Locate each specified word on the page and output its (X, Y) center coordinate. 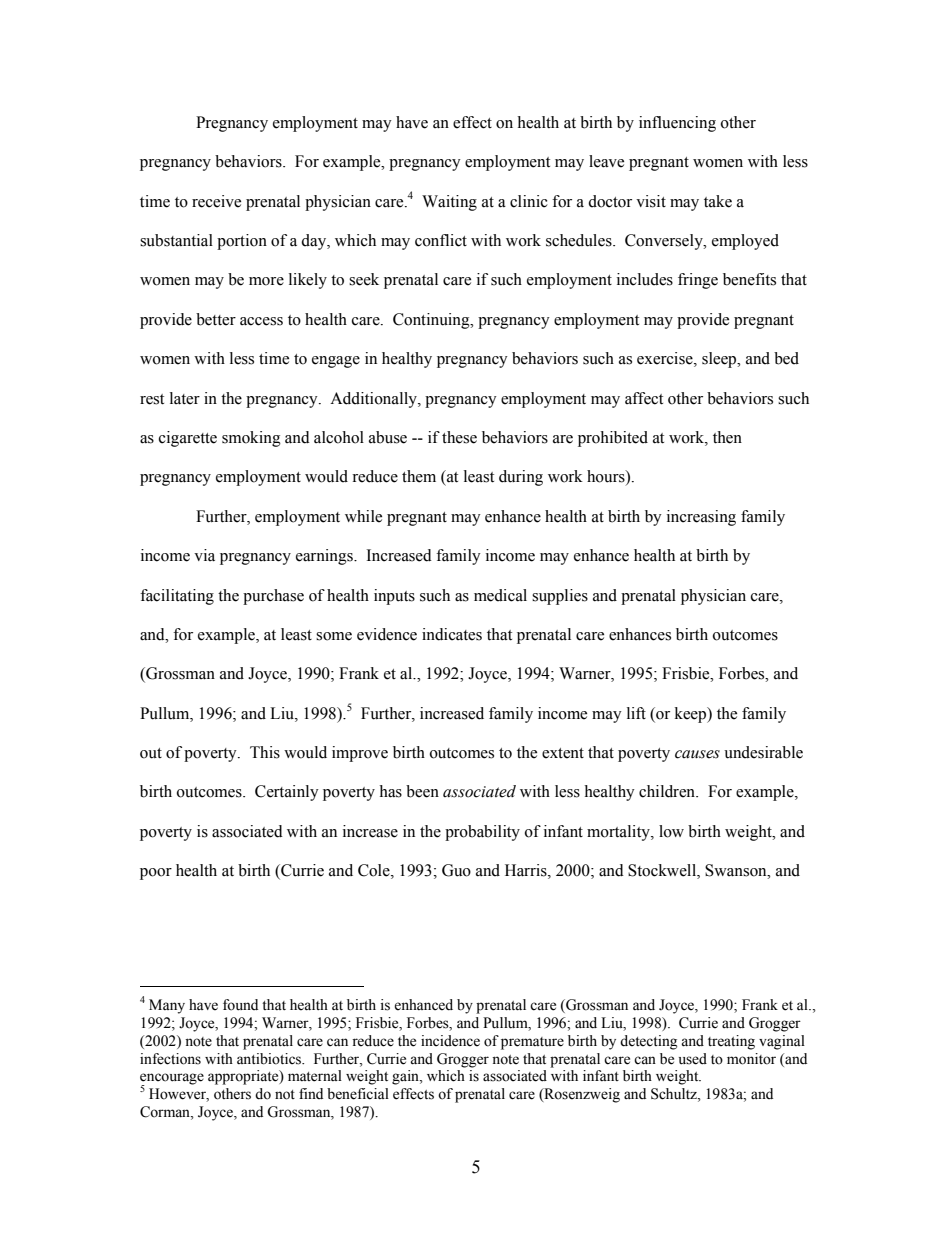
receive (216, 201)
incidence (450, 1041)
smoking (251, 439)
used (693, 1059)
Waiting (449, 203)
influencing (677, 124)
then (727, 437)
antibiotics (270, 1059)
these (459, 437)
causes (697, 754)
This (265, 752)
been (422, 791)
